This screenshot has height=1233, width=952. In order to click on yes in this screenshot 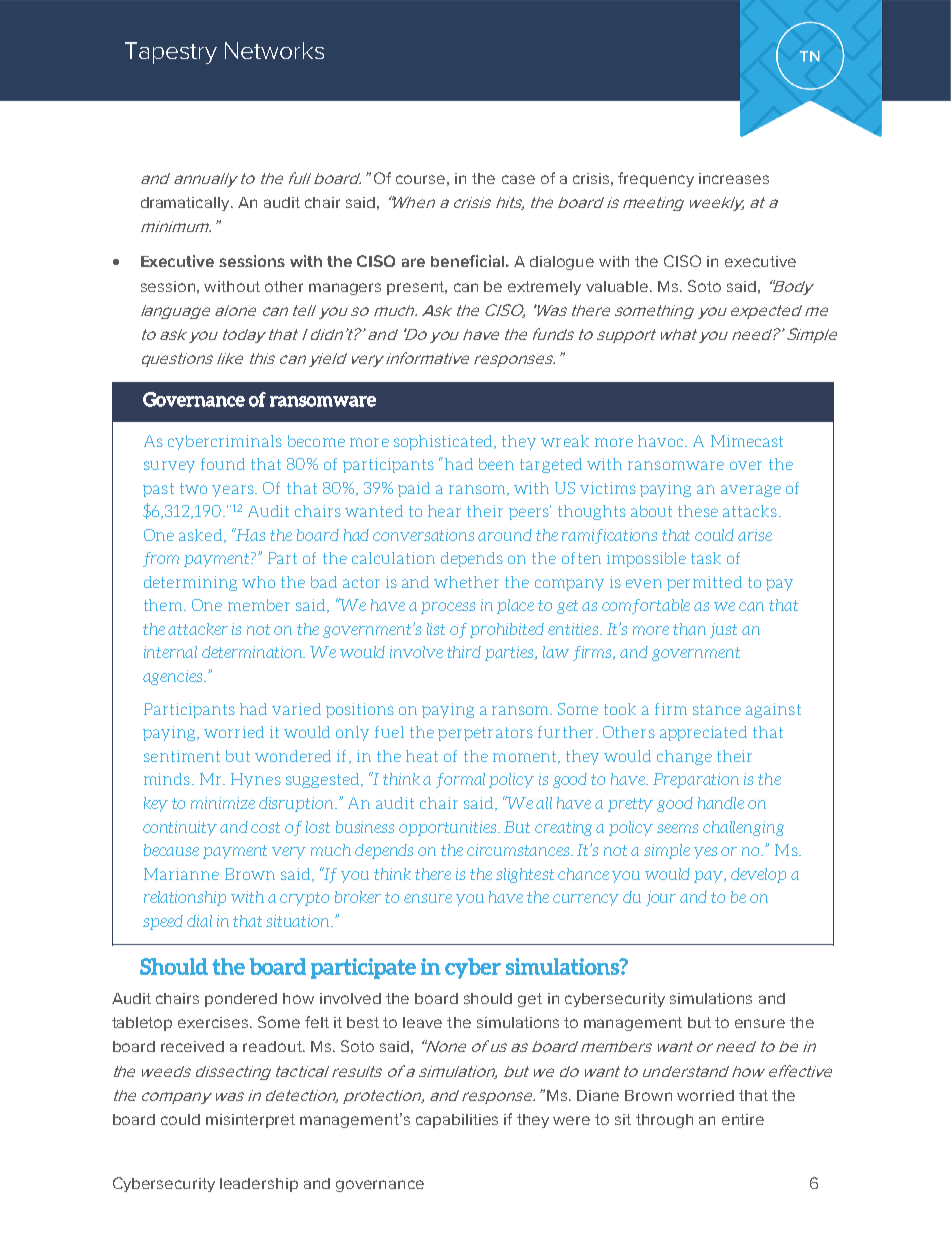, I will do `click(705, 853)`.
